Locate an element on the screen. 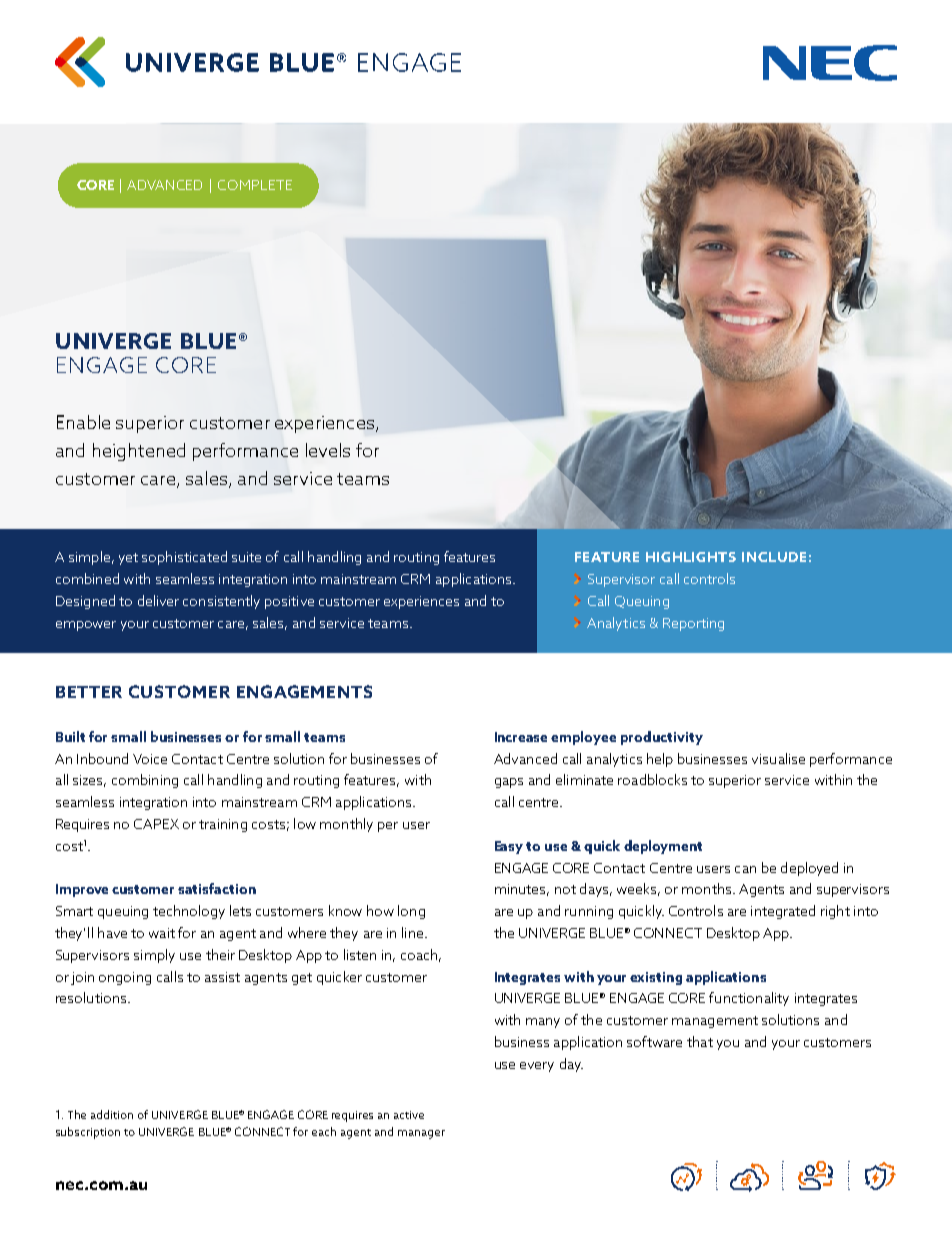 This screenshot has width=952, height=1233. COMPLETE is located at coordinates (255, 185).
